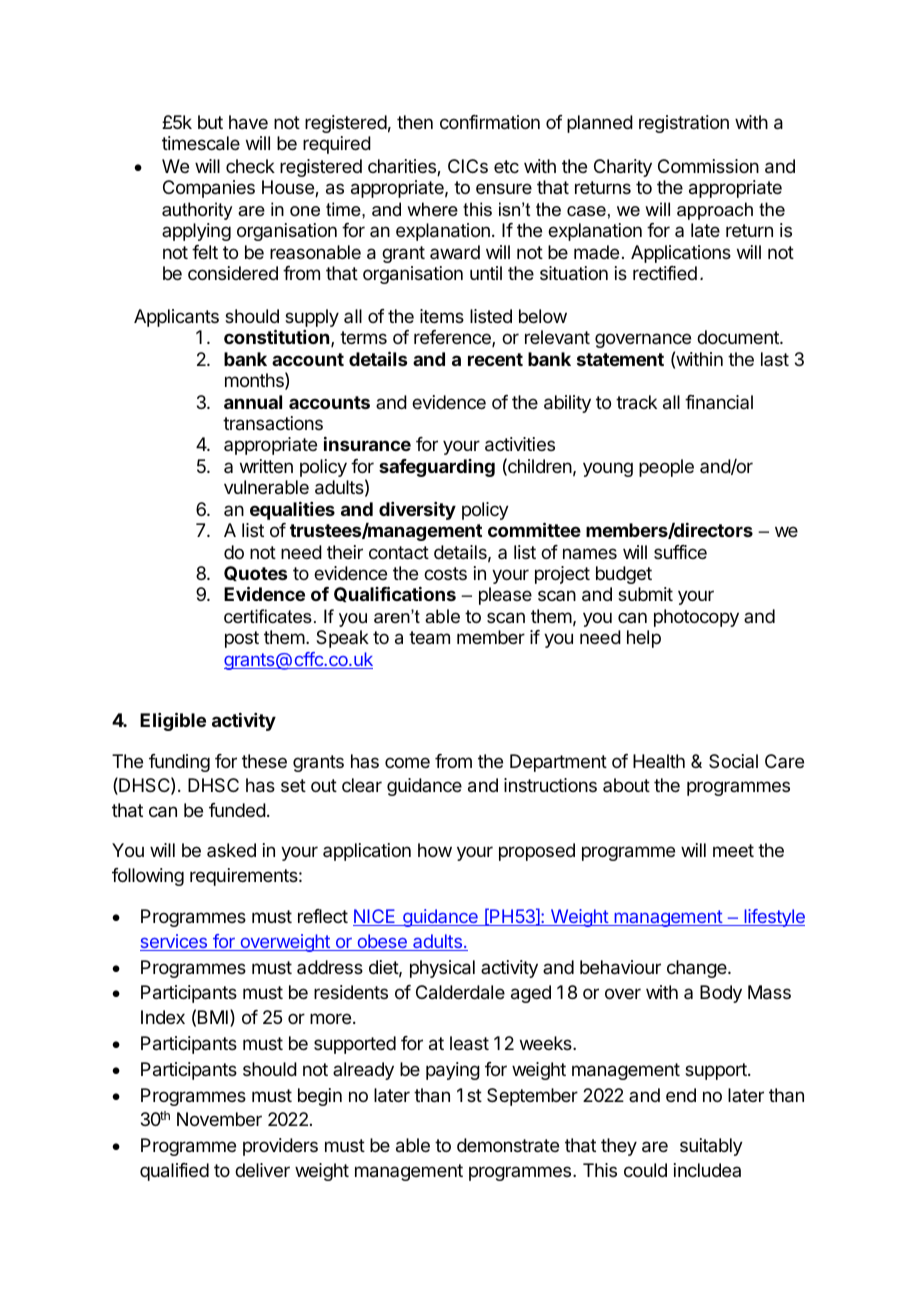  I want to click on November, so click(219, 1119).
